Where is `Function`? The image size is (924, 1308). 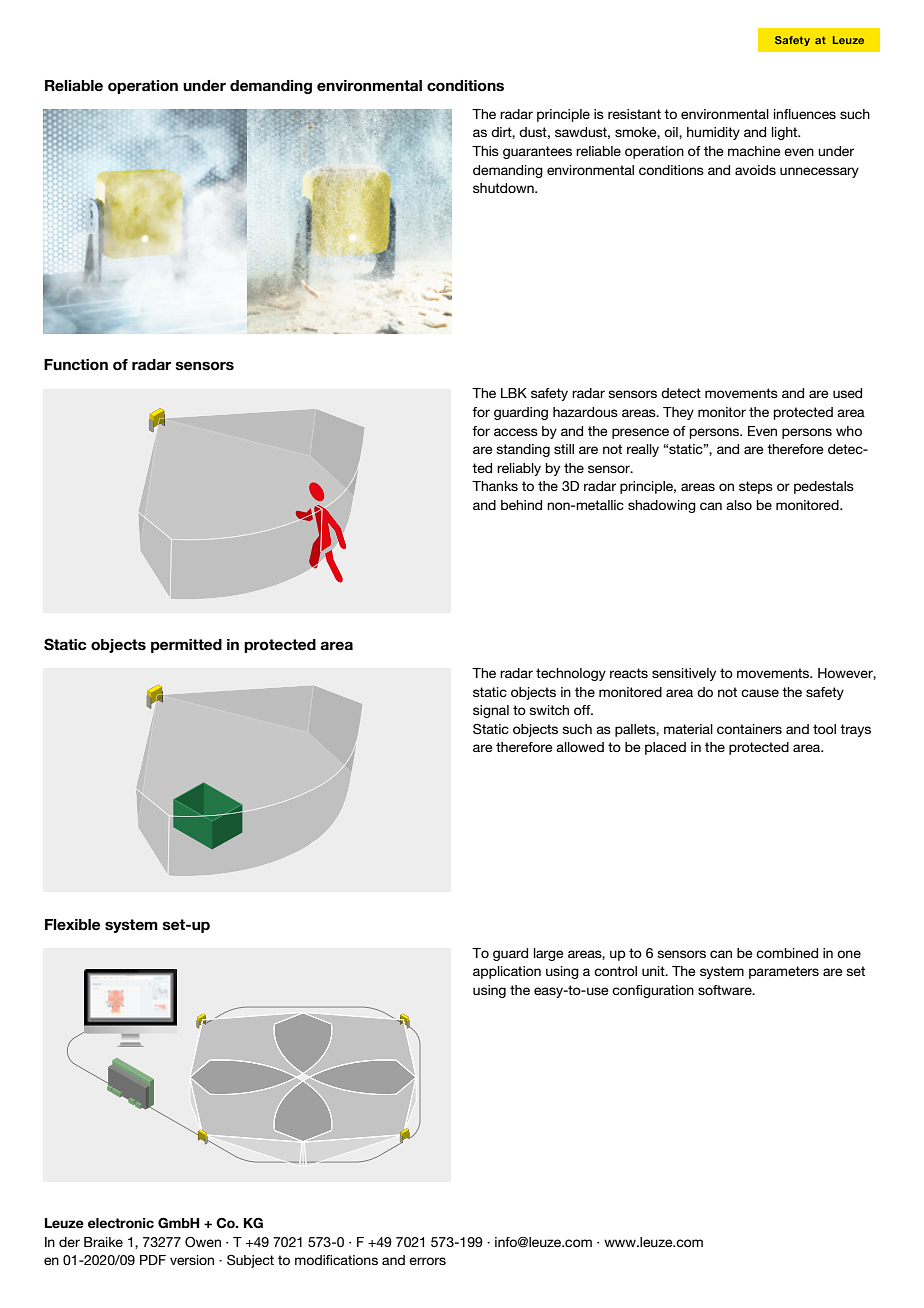 Function is located at coordinates (76, 365).
